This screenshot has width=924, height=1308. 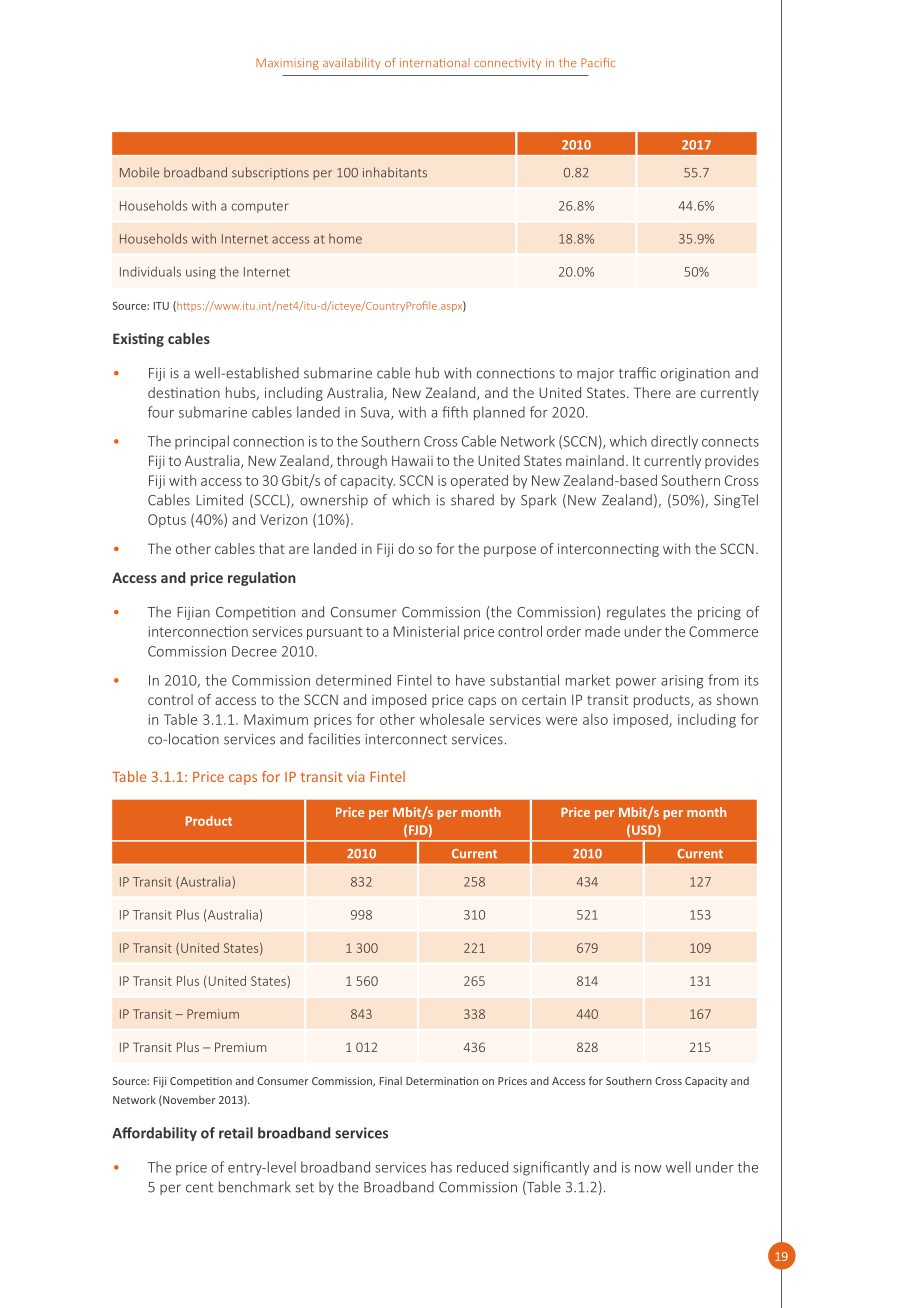 What do you see at coordinates (452, 719) in the screenshot?
I see `wholesale` at bounding box center [452, 719].
